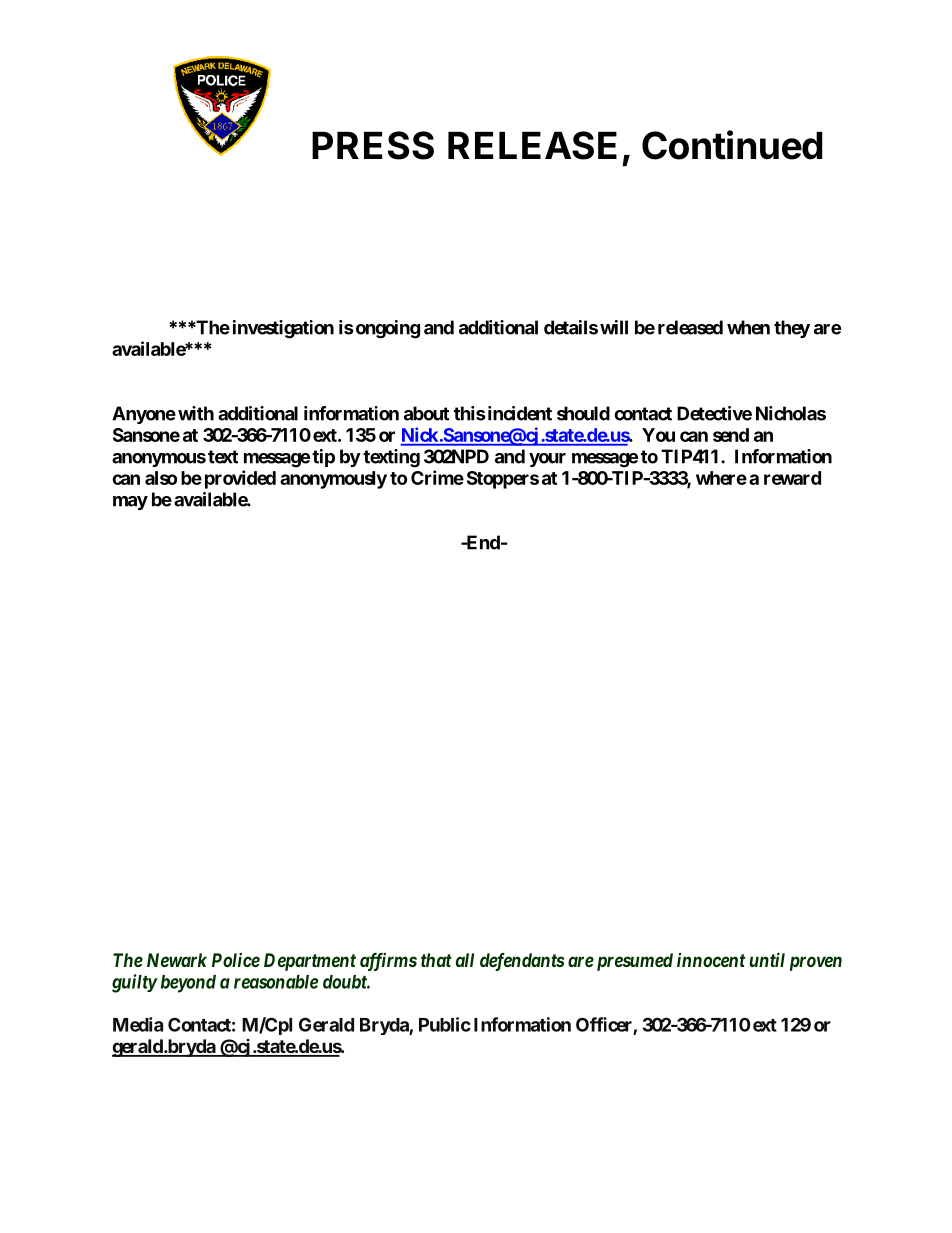 The image size is (952, 1233). Describe the element at coordinates (465, 960) in the screenshot. I see `all` at that location.
